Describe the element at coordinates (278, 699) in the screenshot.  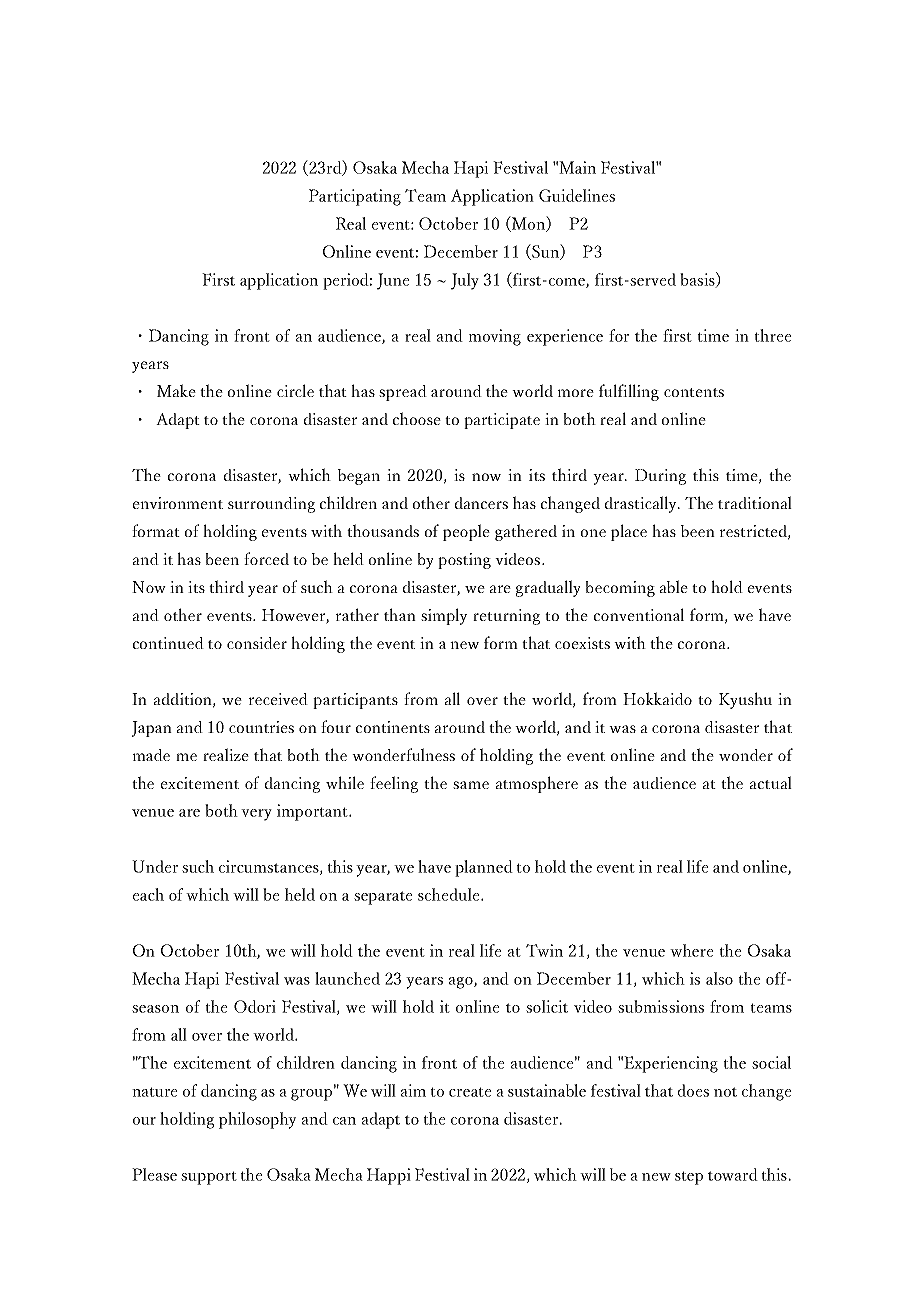
I see `received` at that location.
